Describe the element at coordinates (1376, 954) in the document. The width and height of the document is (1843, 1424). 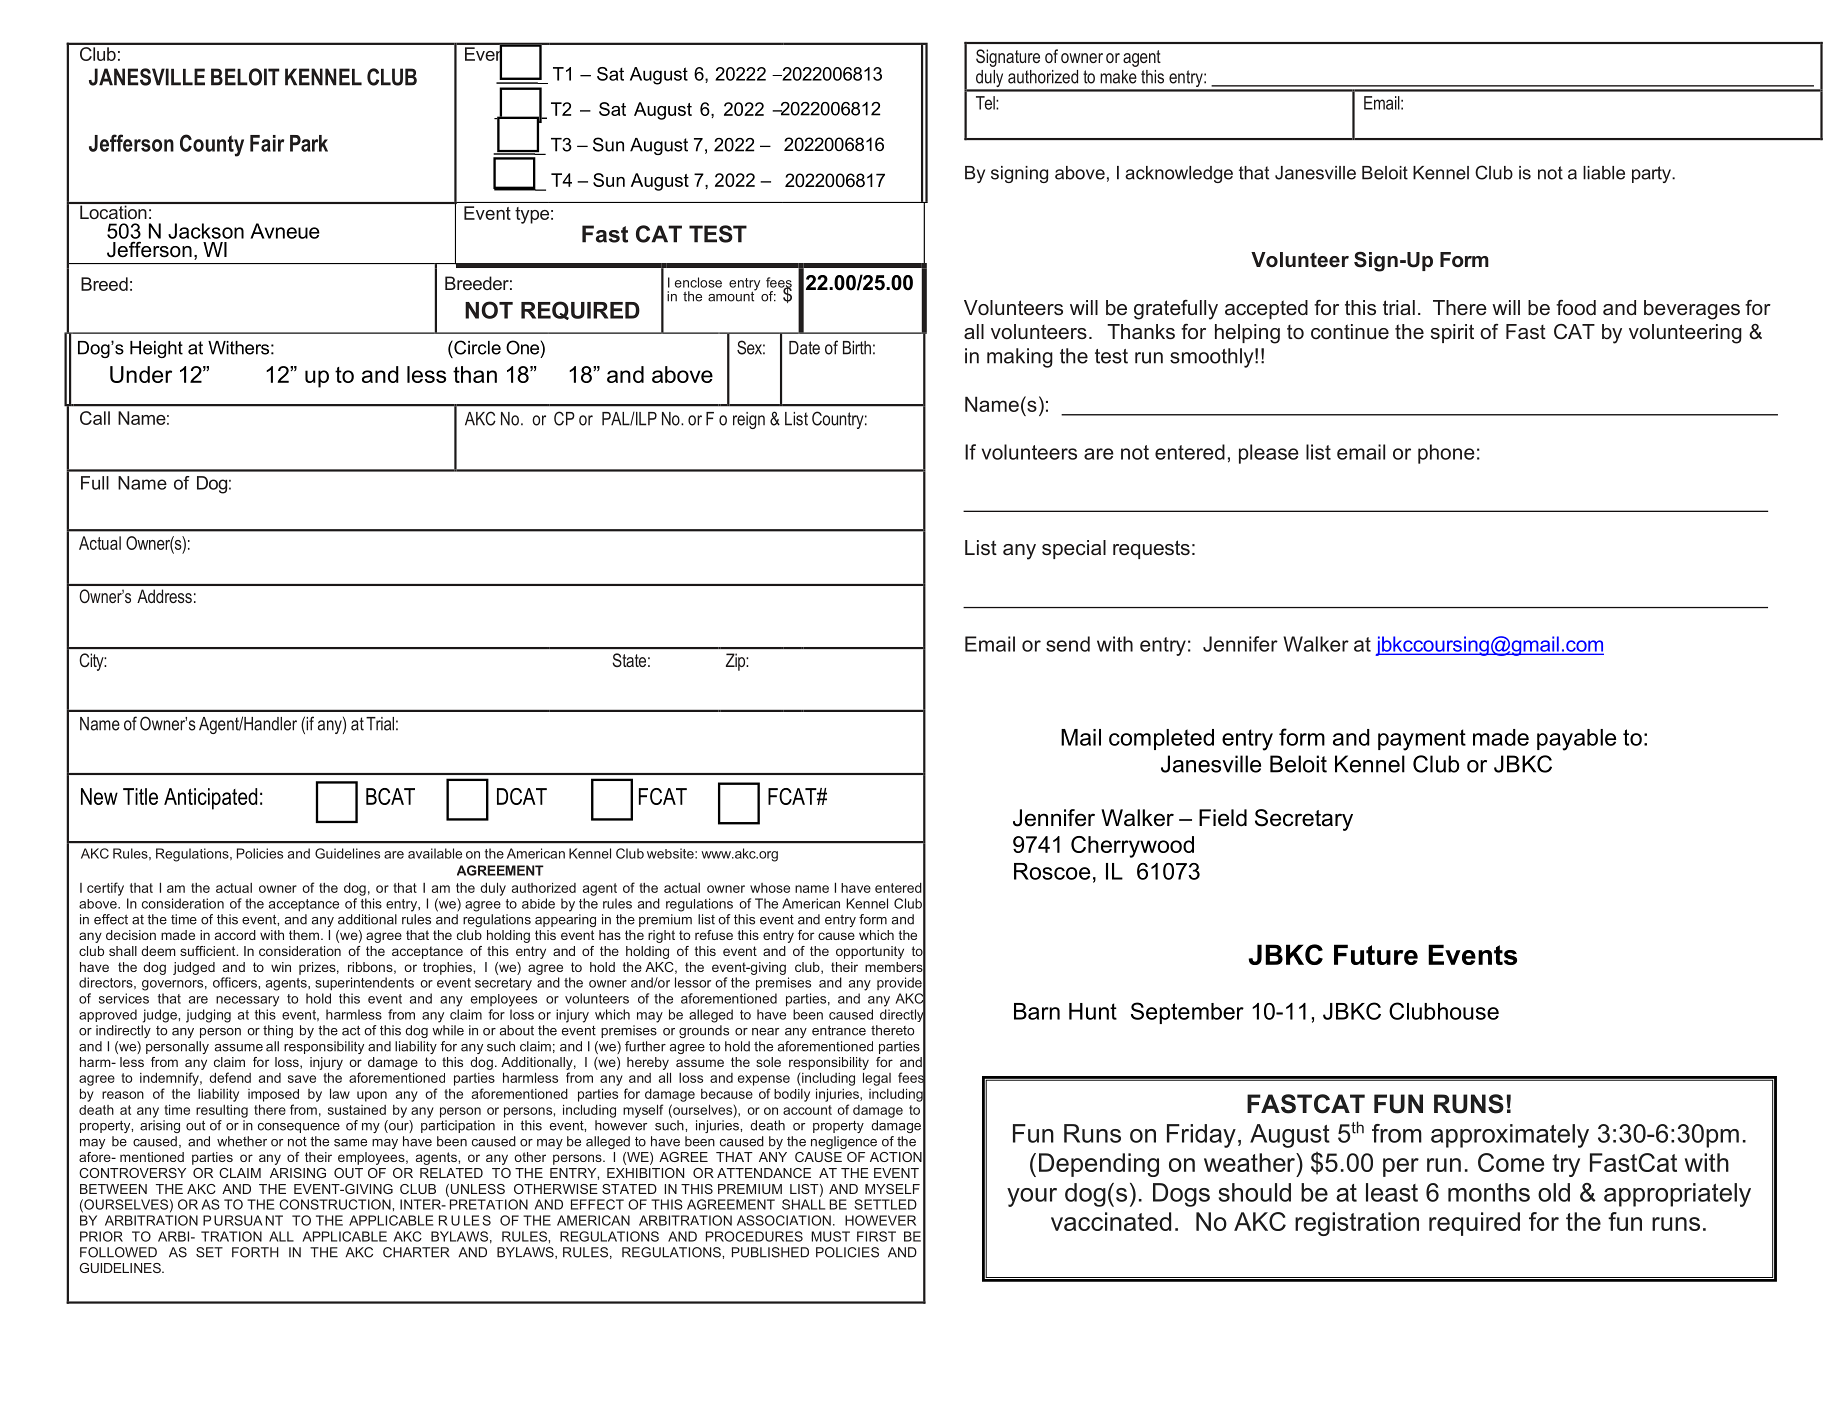
I see `Future` at that location.
